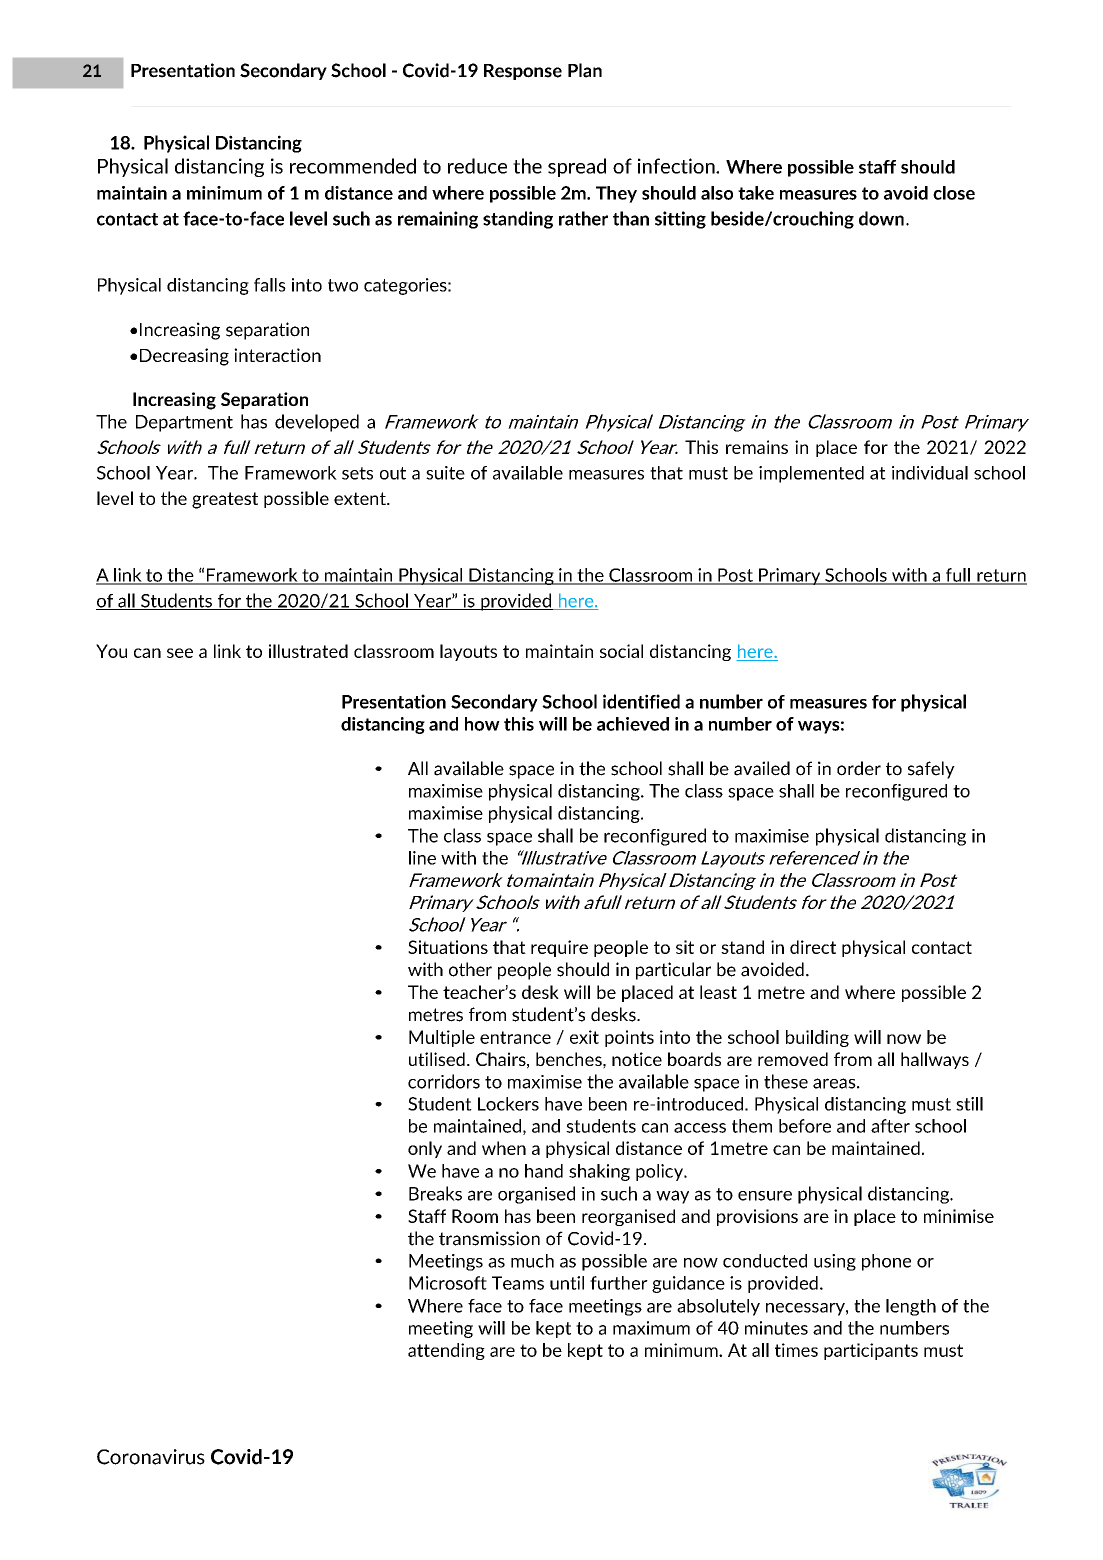 This screenshot has height=1560, width=1103. Describe the element at coordinates (448, 947) in the screenshot. I see `Situations` at that location.
